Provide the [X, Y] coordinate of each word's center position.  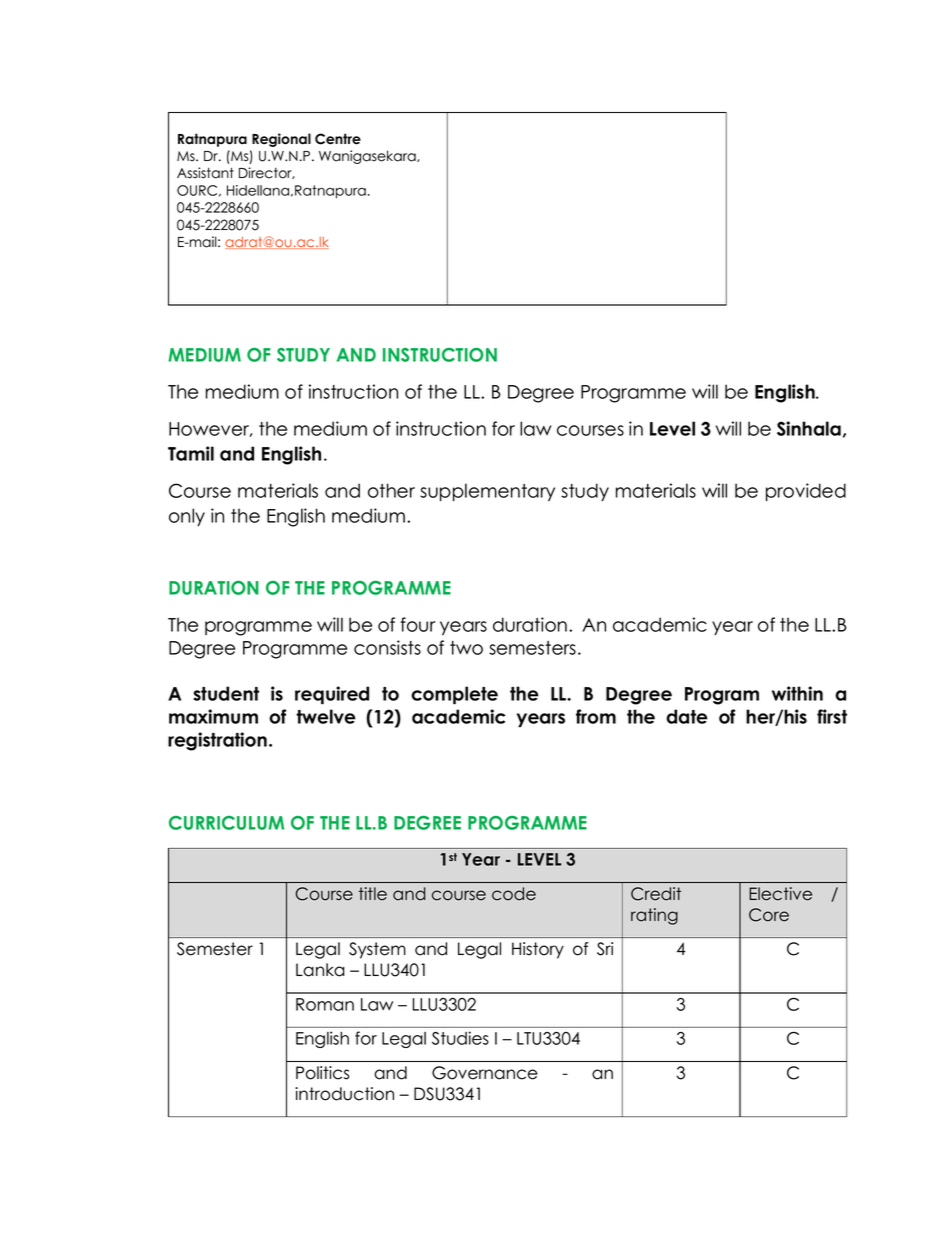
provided [806, 492]
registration [217, 741]
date [687, 716]
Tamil [191, 453]
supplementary [487, 492]
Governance [485, 1073]
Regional [281, 140]
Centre [338, 139]
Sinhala [809, 428]
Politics [322, 1073]
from [596, 716]
